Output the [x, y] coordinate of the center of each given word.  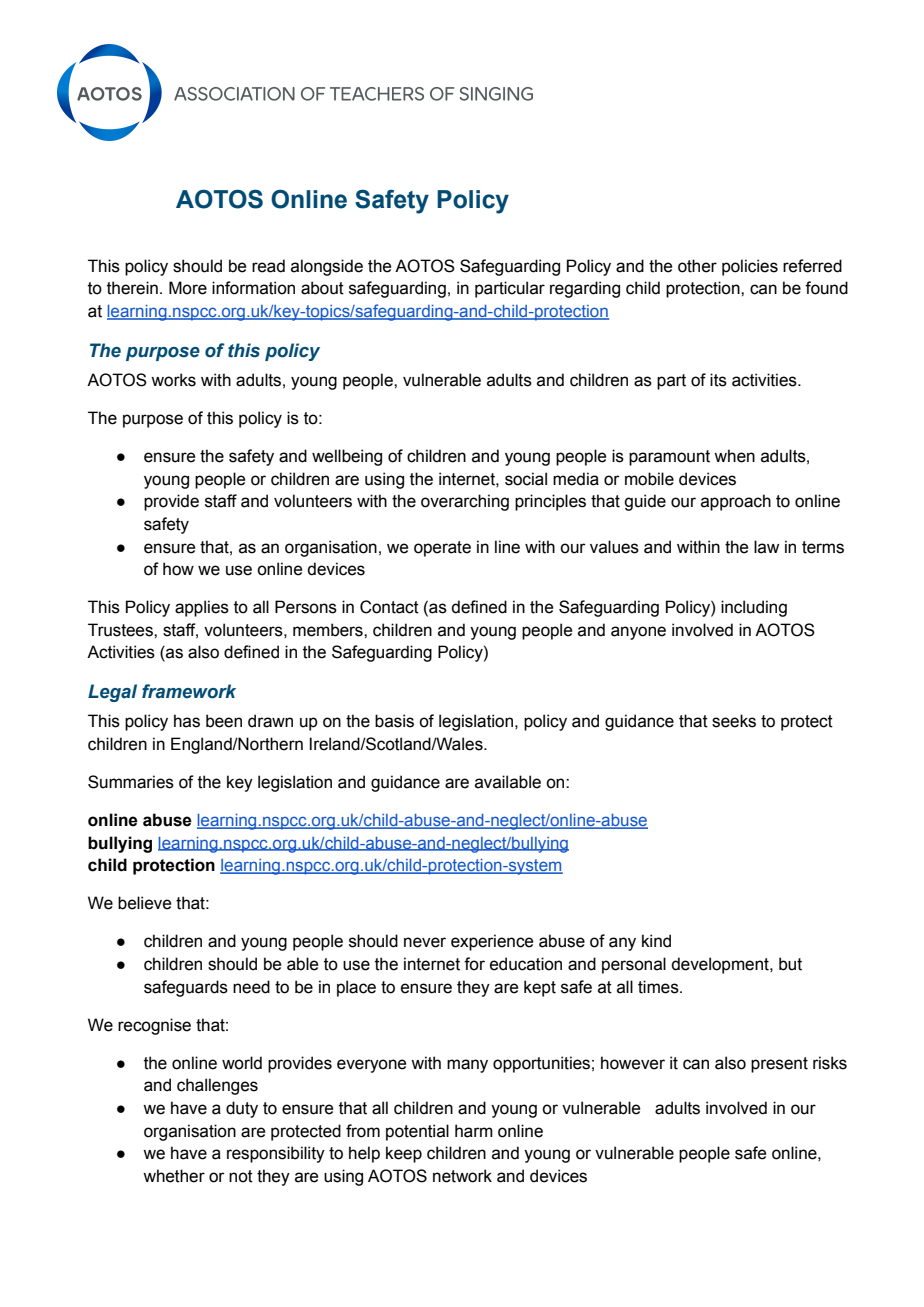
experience [492, 942]
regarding [585, 289]
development [721, 965]
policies [750, 267]
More [188, 288]
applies [202, 608]
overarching [465, 502]
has [187, 721]
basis [394, 721]
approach [736, 502]
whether [174, 1176]
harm [474, 1131]
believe [144, 903]
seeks [734, 721]
